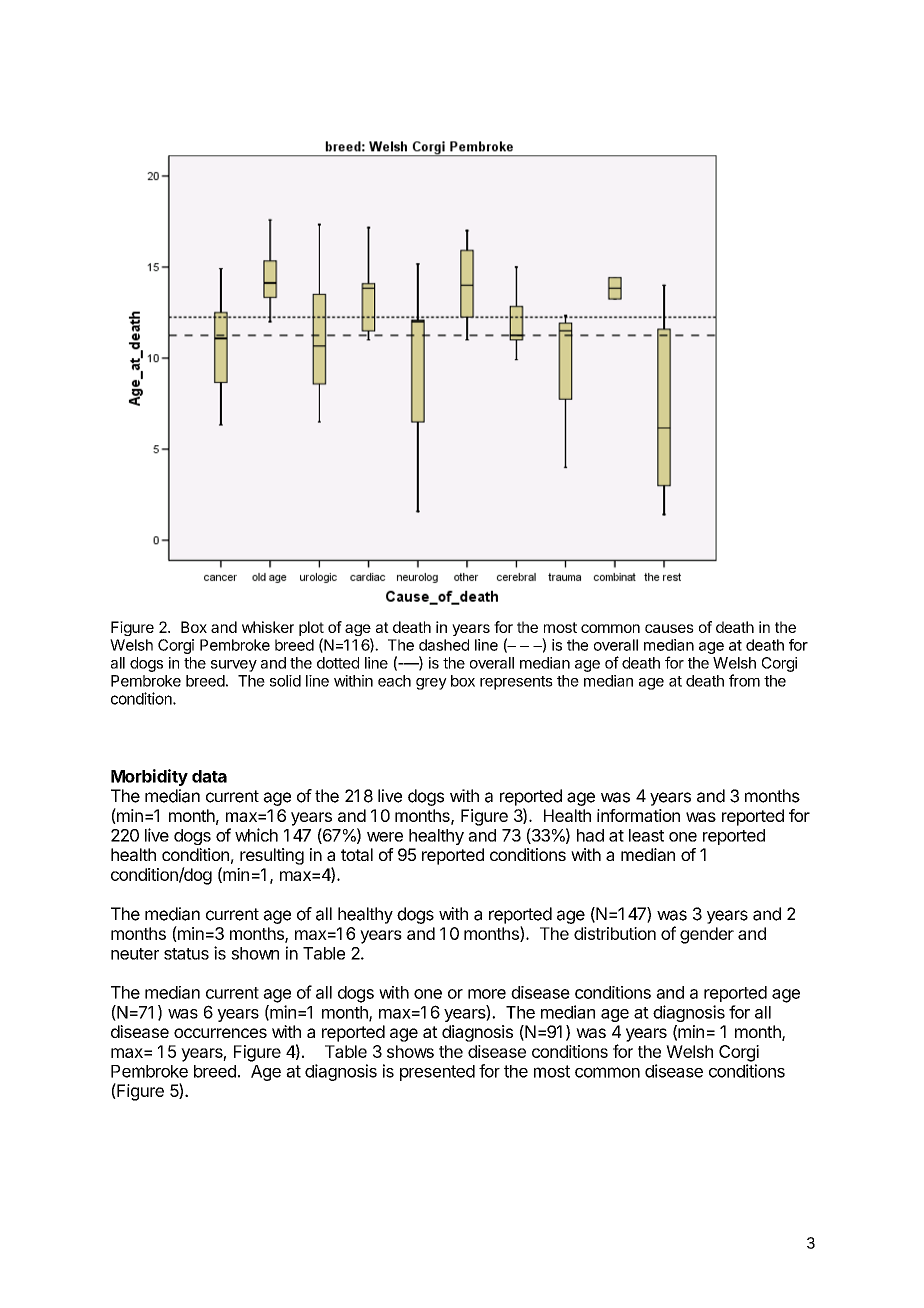 The image size is (924, 1308). What do you see at coordinates (669, 628) in the screenshot?
I see `causes` at bounding box center [669, 628].
